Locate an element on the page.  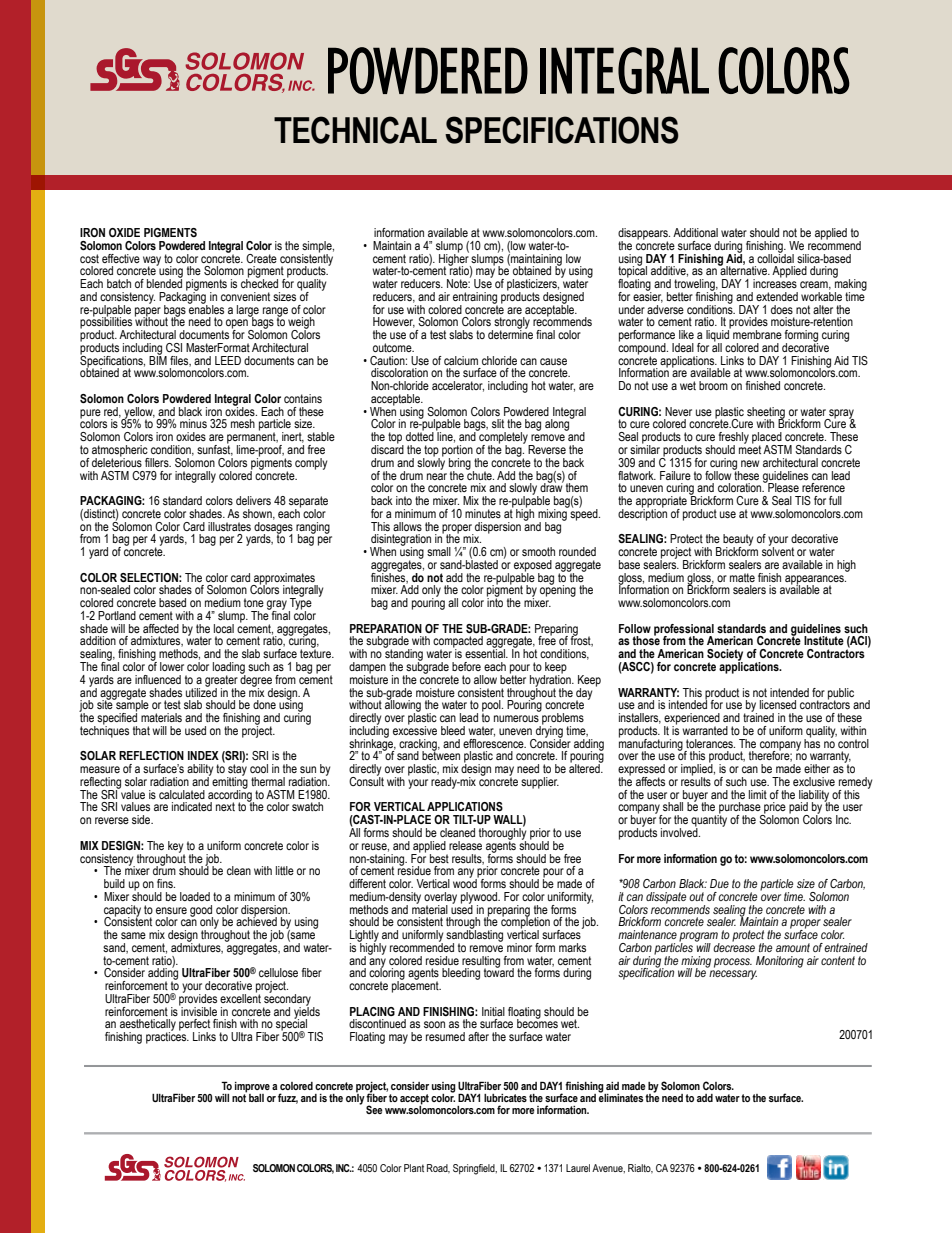
accelerator is located at coordinates (458, 386).
